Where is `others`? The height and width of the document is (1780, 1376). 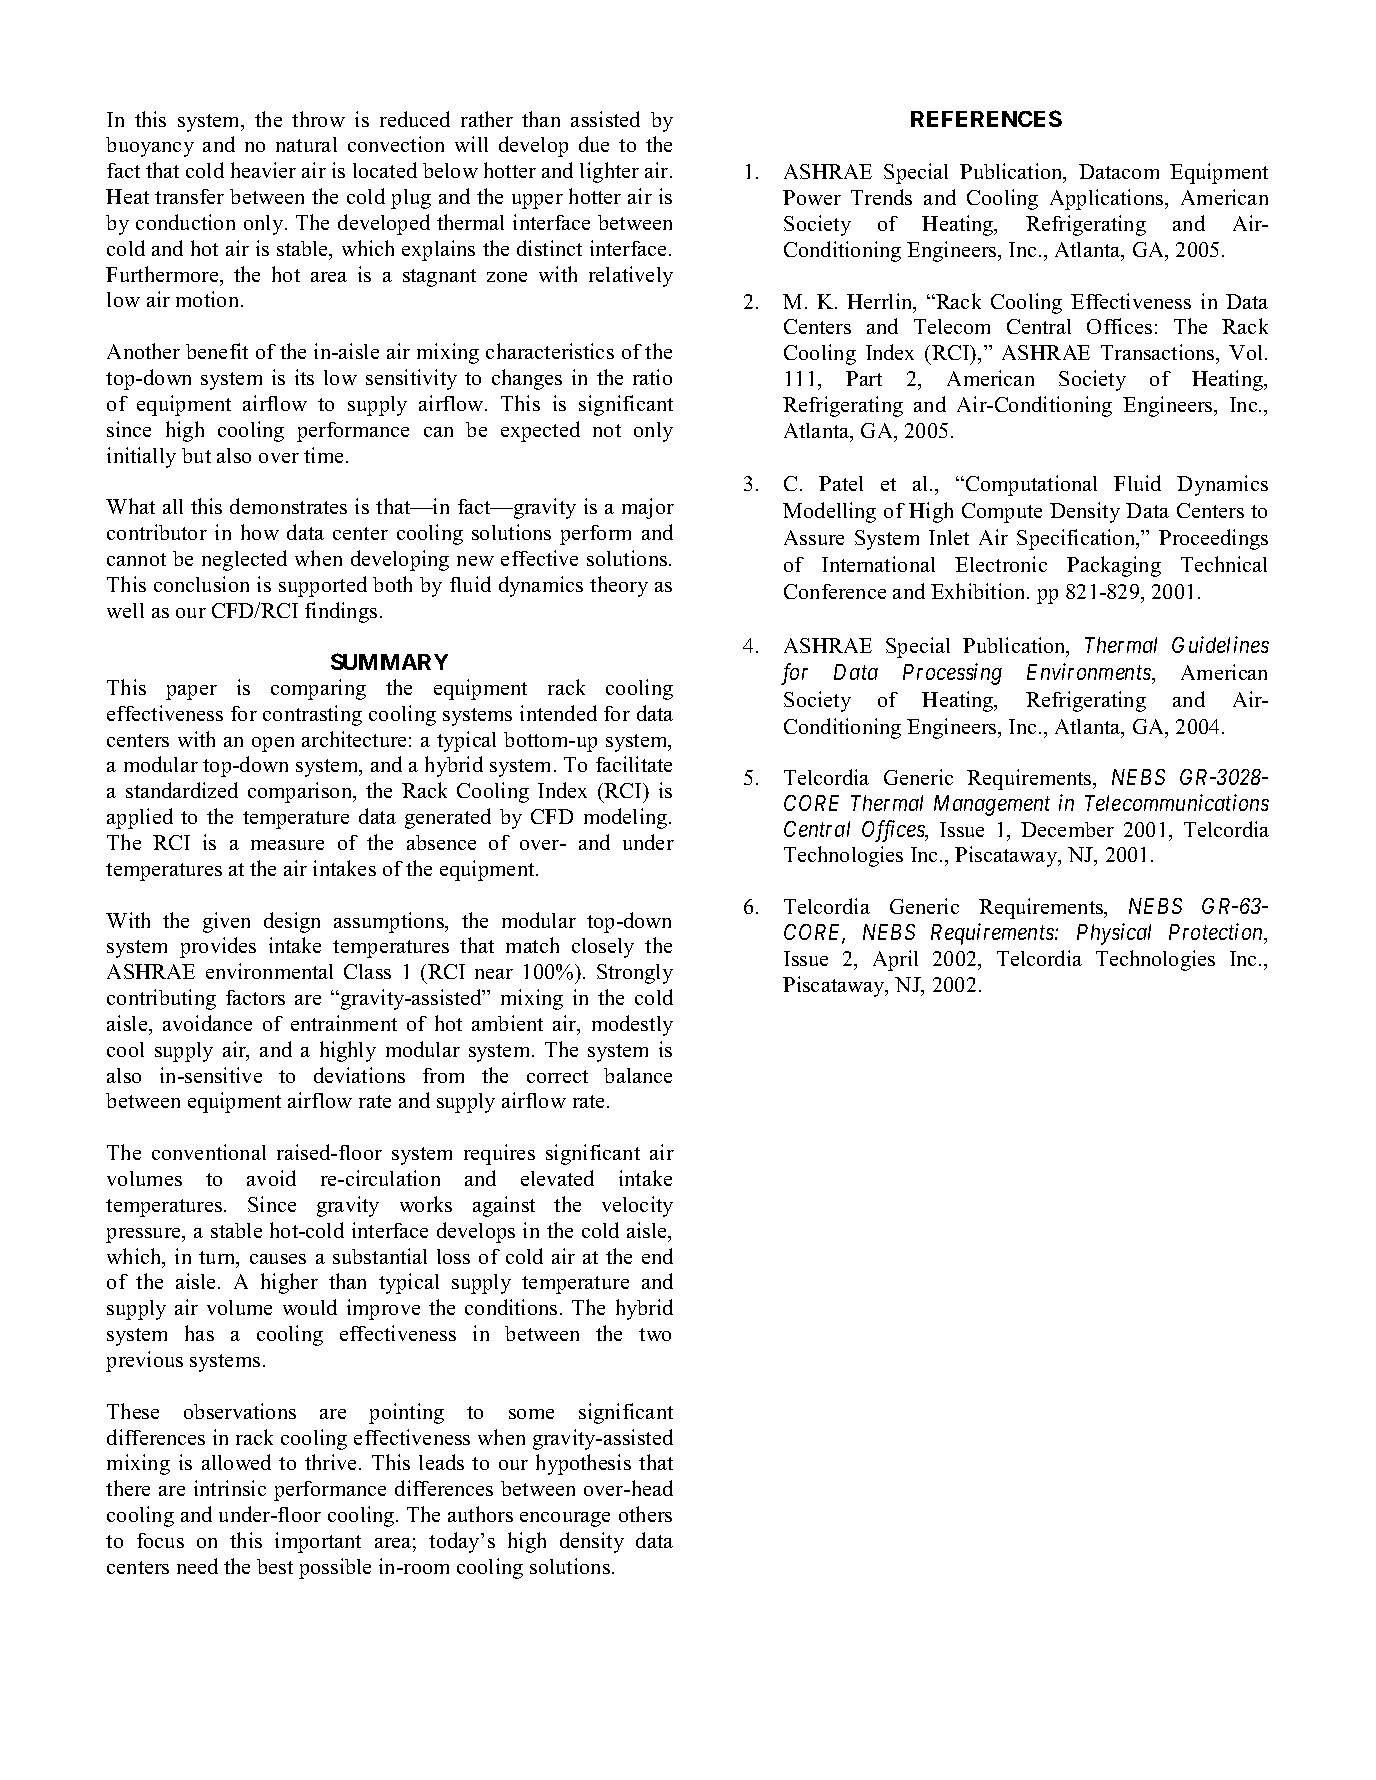
others is located at coordinates (645, 1514).
